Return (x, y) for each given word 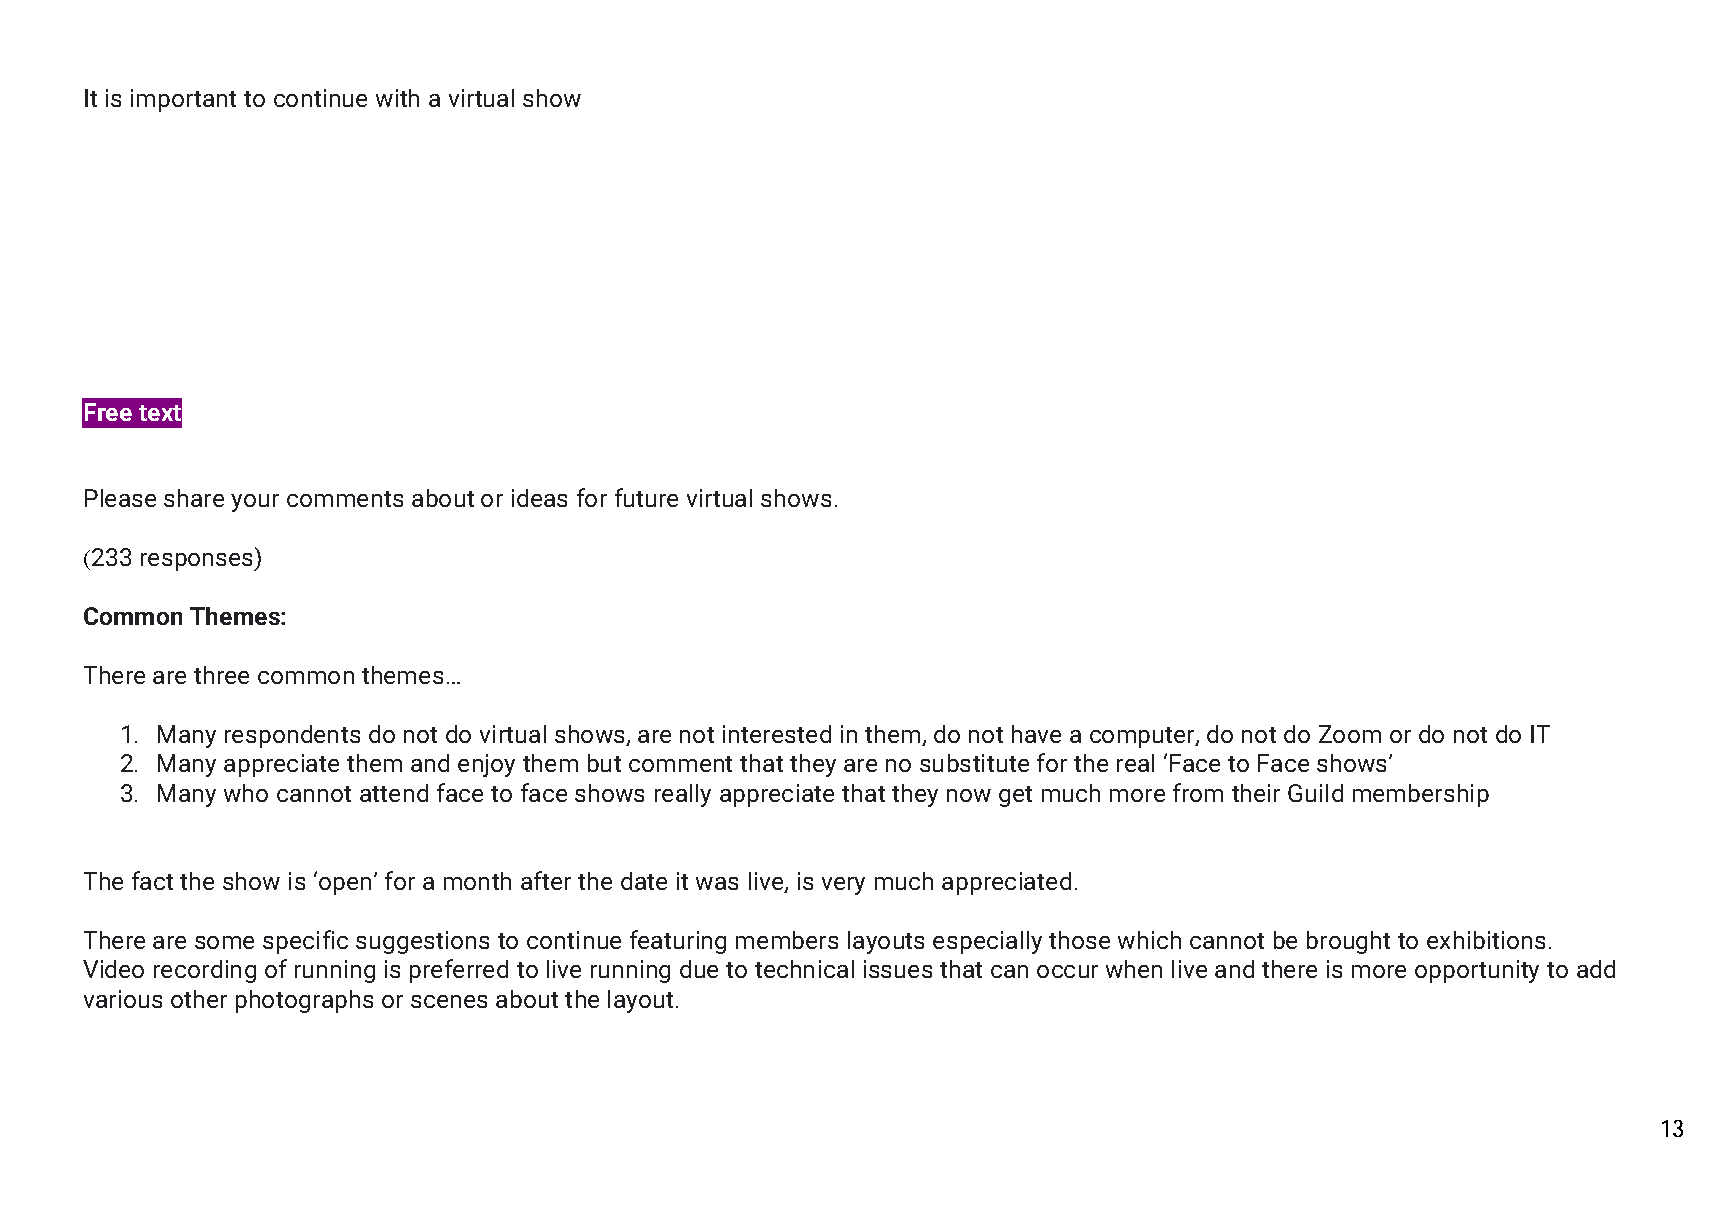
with (397, 98)
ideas (539, 498)
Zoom (1350, 734)
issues (898, 969)
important (183, 100)
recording (205, 971)
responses (198, 562)
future (646, 497)
